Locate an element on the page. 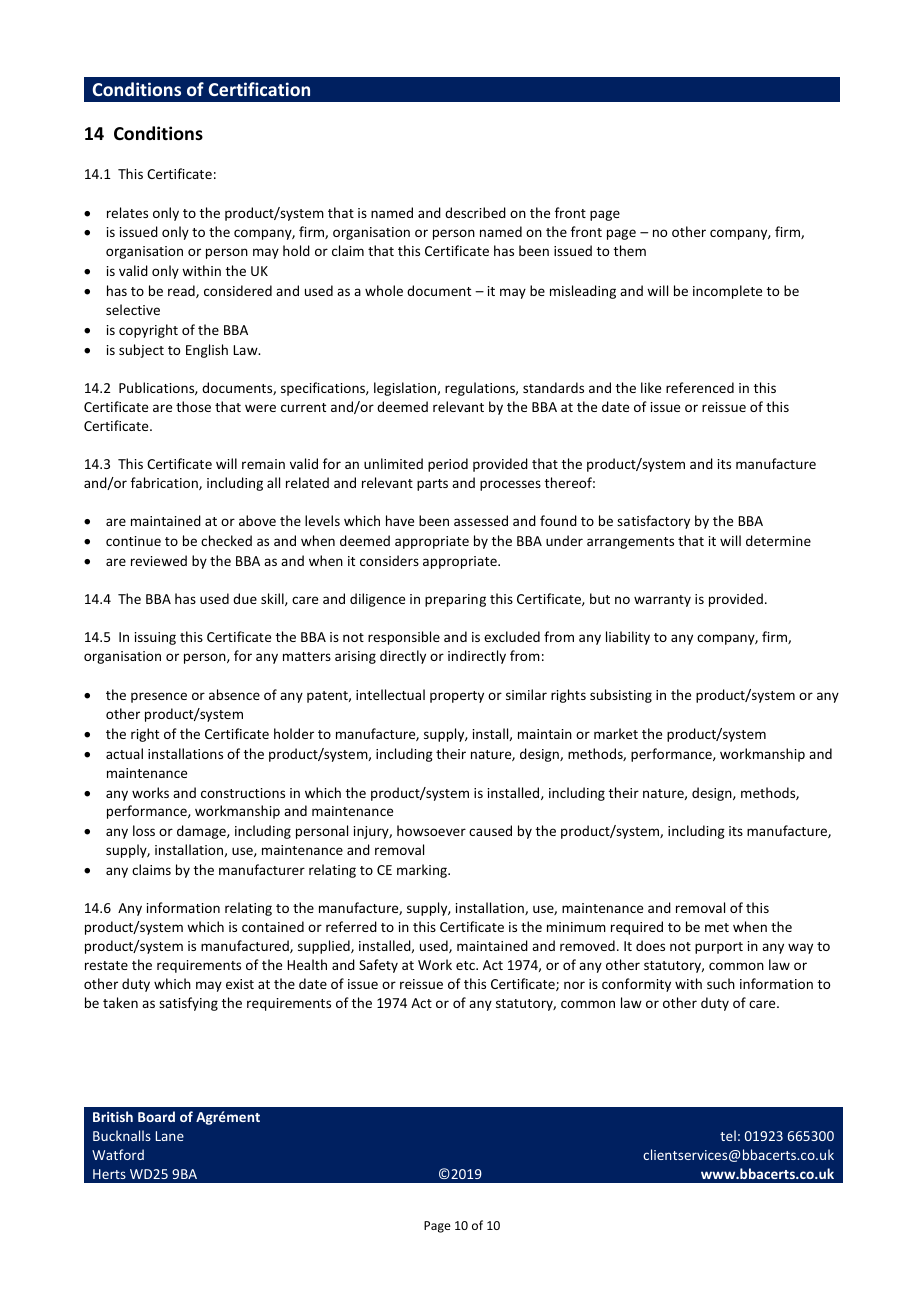  etc is located at coordinates (466, 965).
